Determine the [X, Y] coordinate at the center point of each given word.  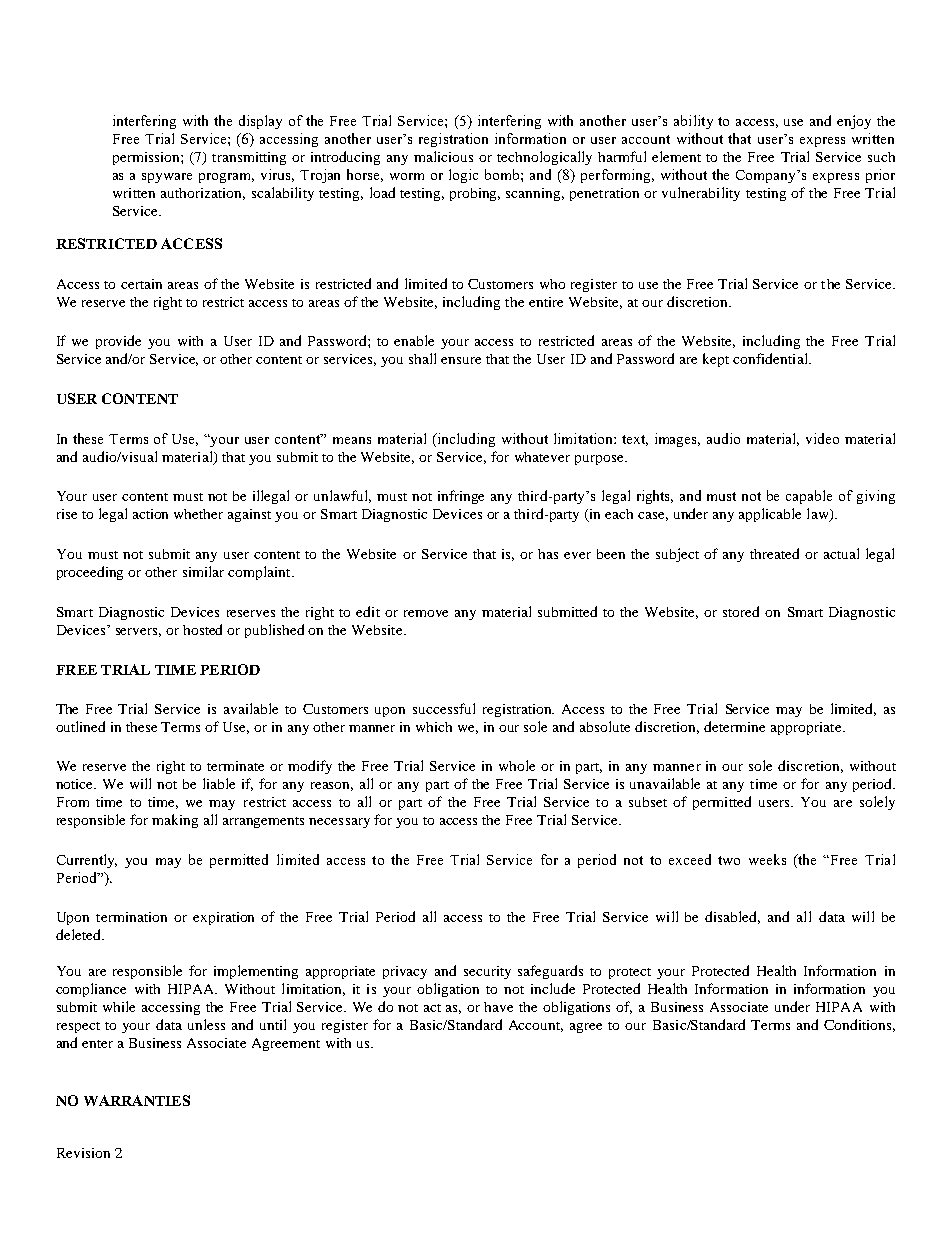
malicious [443, 156]
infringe [461, 497]
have [498, 1007]
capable [809, 497]
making [175, 821]
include [553, 988]
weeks [767, 859]
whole [517, 765]
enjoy [854, 122]
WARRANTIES [137, 1100]
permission [147, 158]
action [150, 514]
